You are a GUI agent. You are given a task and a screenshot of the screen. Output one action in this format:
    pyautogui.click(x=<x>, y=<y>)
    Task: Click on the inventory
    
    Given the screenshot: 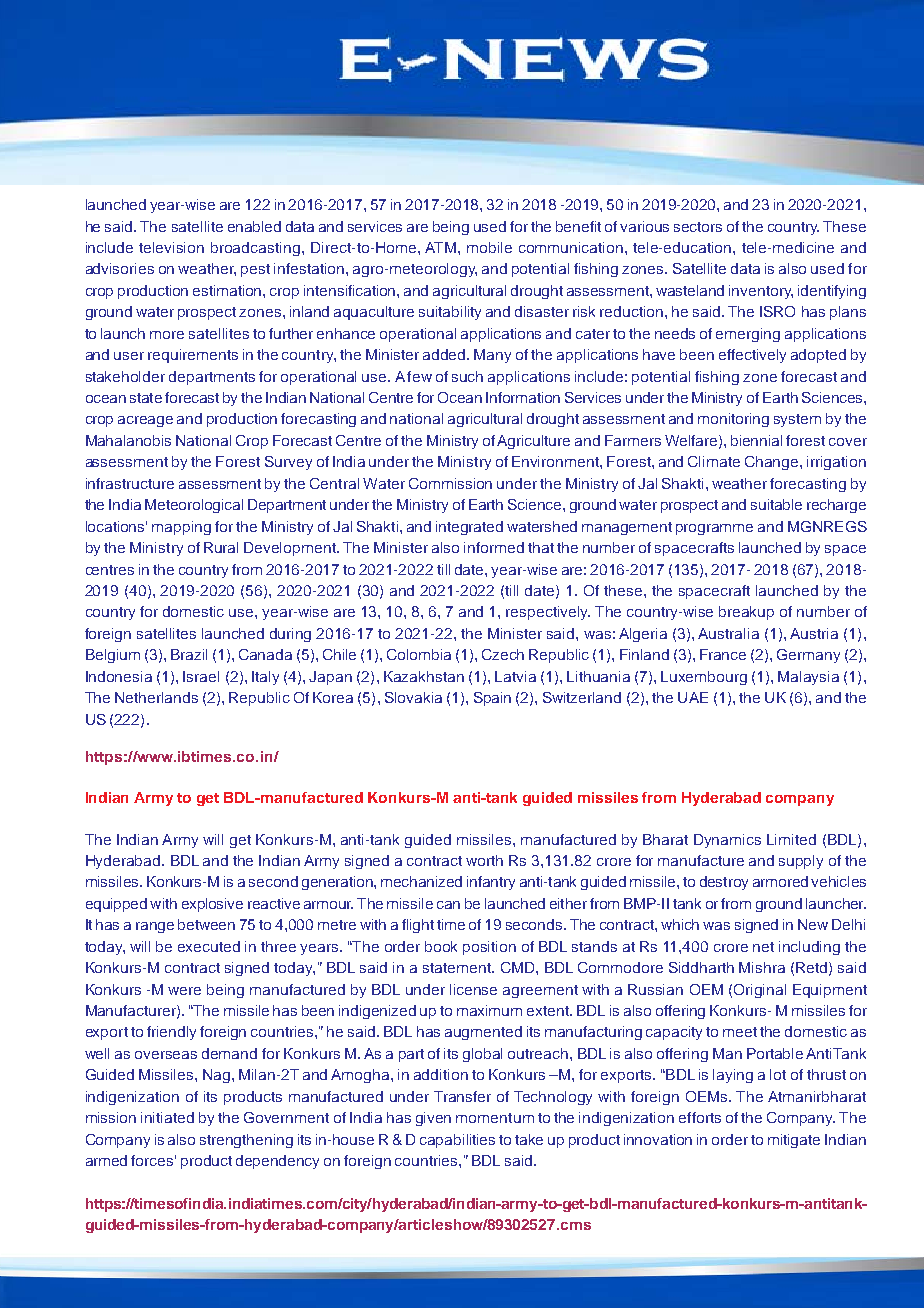 What is the action you would take?
    pyautogui.click(x=761, y=292)
